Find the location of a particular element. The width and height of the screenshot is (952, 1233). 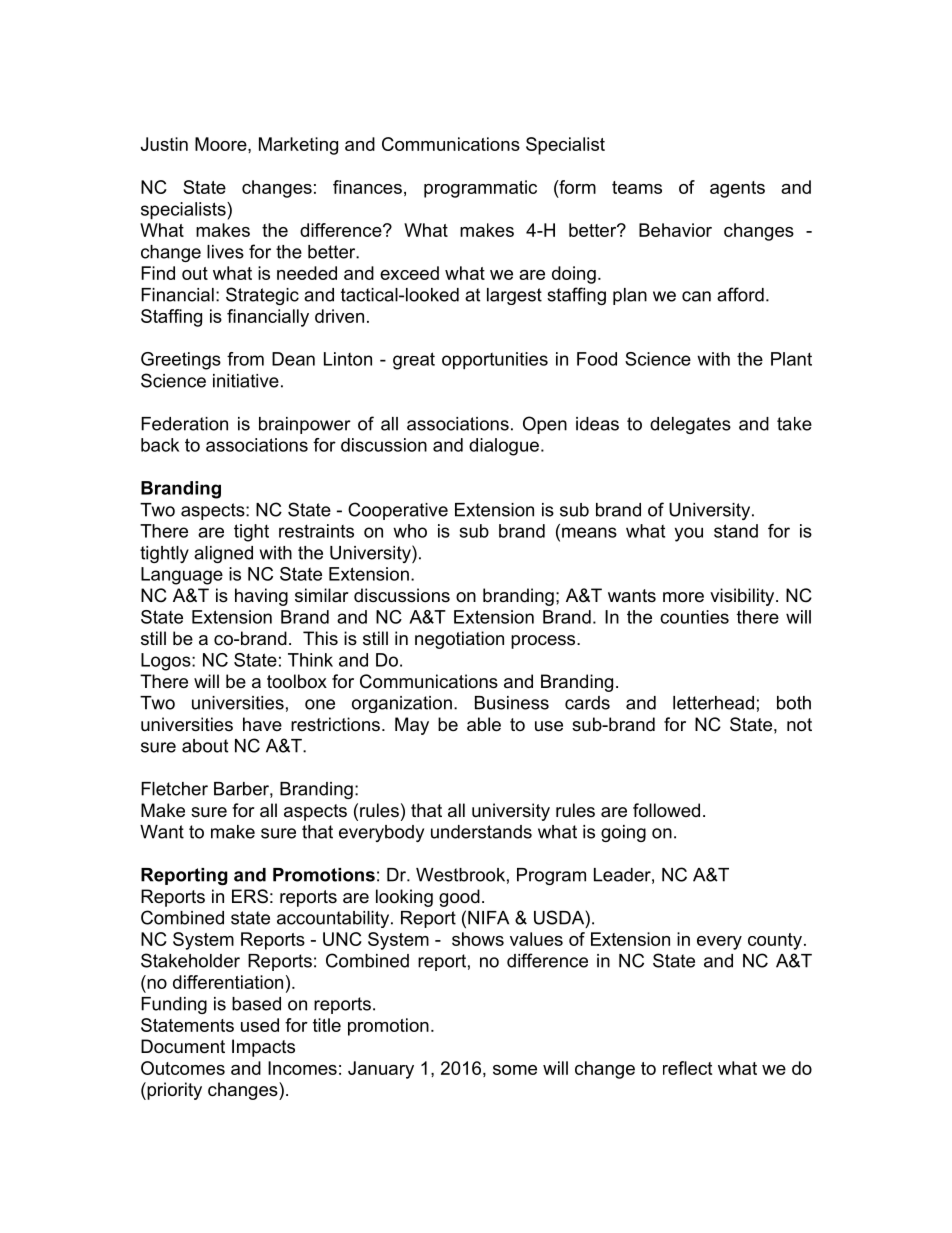

Federation is located at coordinates (184, 424).
